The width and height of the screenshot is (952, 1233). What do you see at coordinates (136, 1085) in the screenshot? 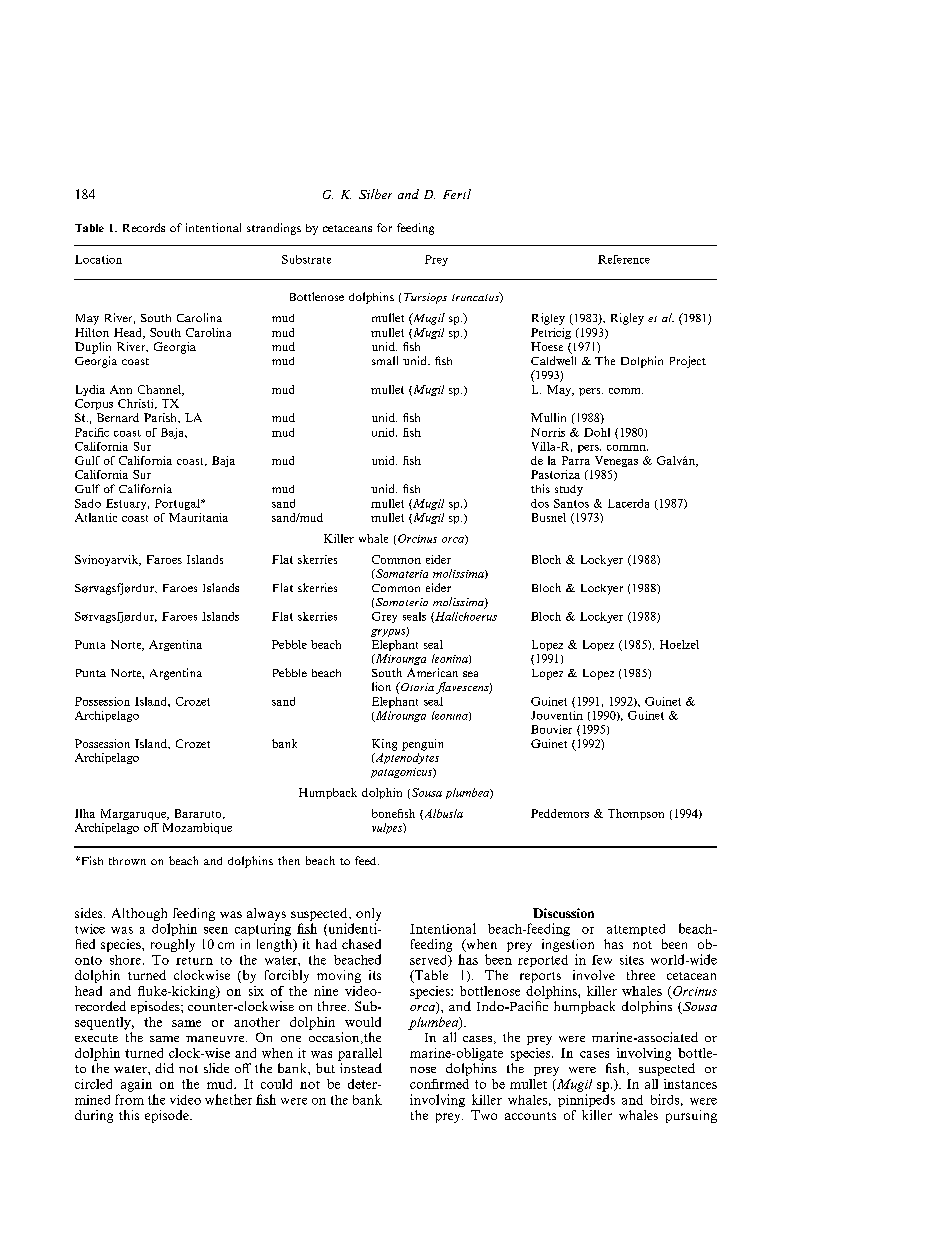
I see `again` at bounding box center [136, 1085].
